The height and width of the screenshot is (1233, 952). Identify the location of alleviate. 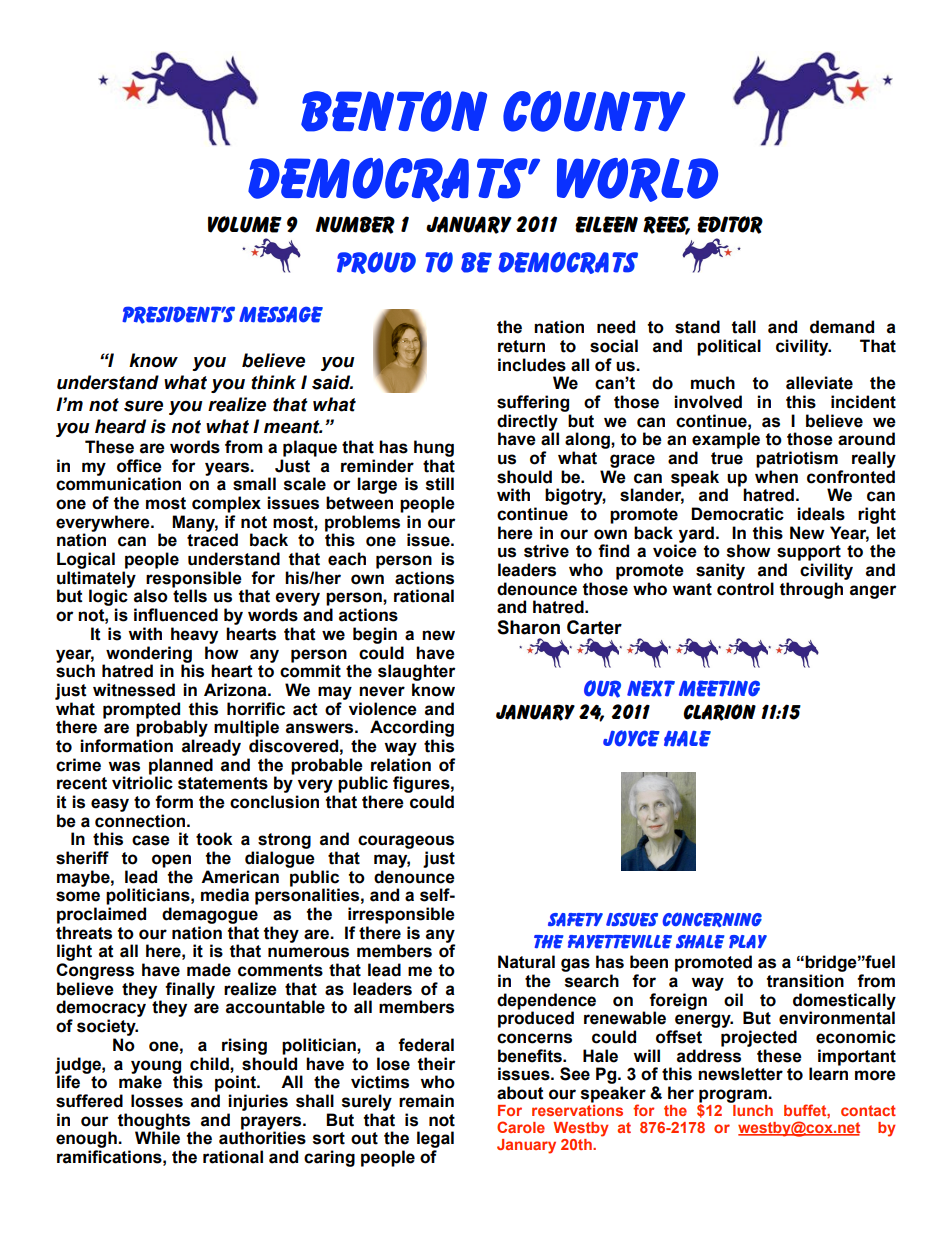
(819, 383).
